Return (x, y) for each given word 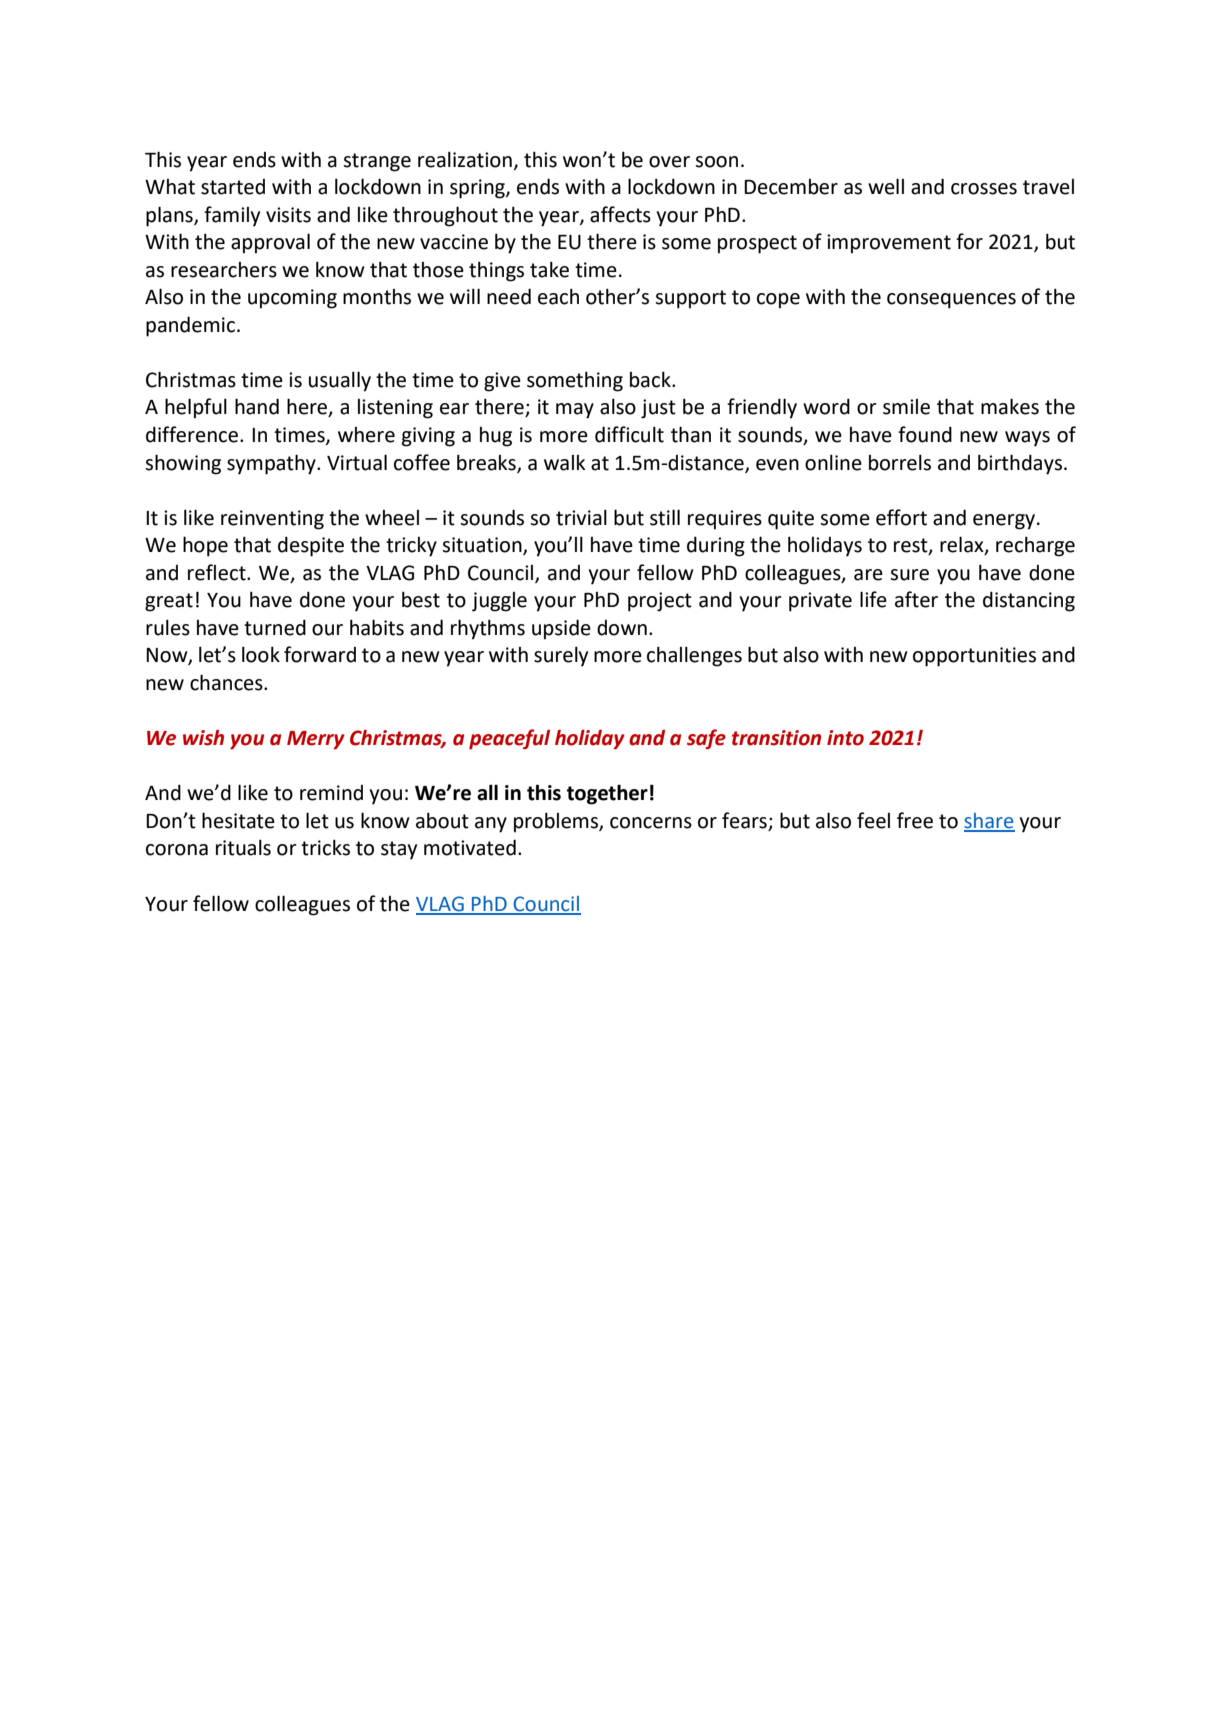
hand (257, 406)
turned (275, 627)
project (660, 602)
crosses (984, 189)
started (233, 187)
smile (906, 407)
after (916, 599)
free (915, 820)
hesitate (238, 820)
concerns (651, 823)
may (575, 411)
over (669, 162)
